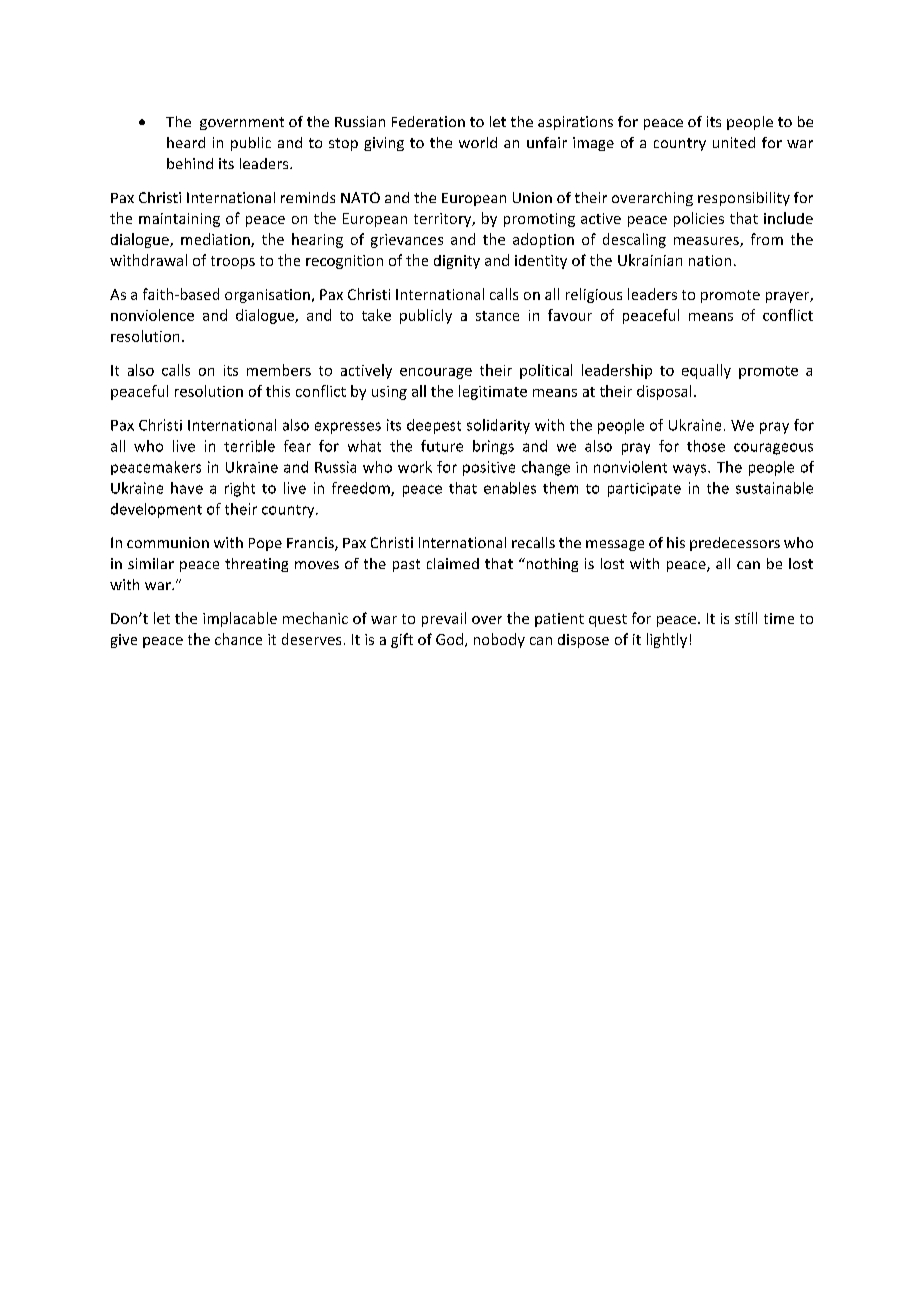 The width and height of the document is (924, 1308). I want to click on heard, so click(186, 142).
